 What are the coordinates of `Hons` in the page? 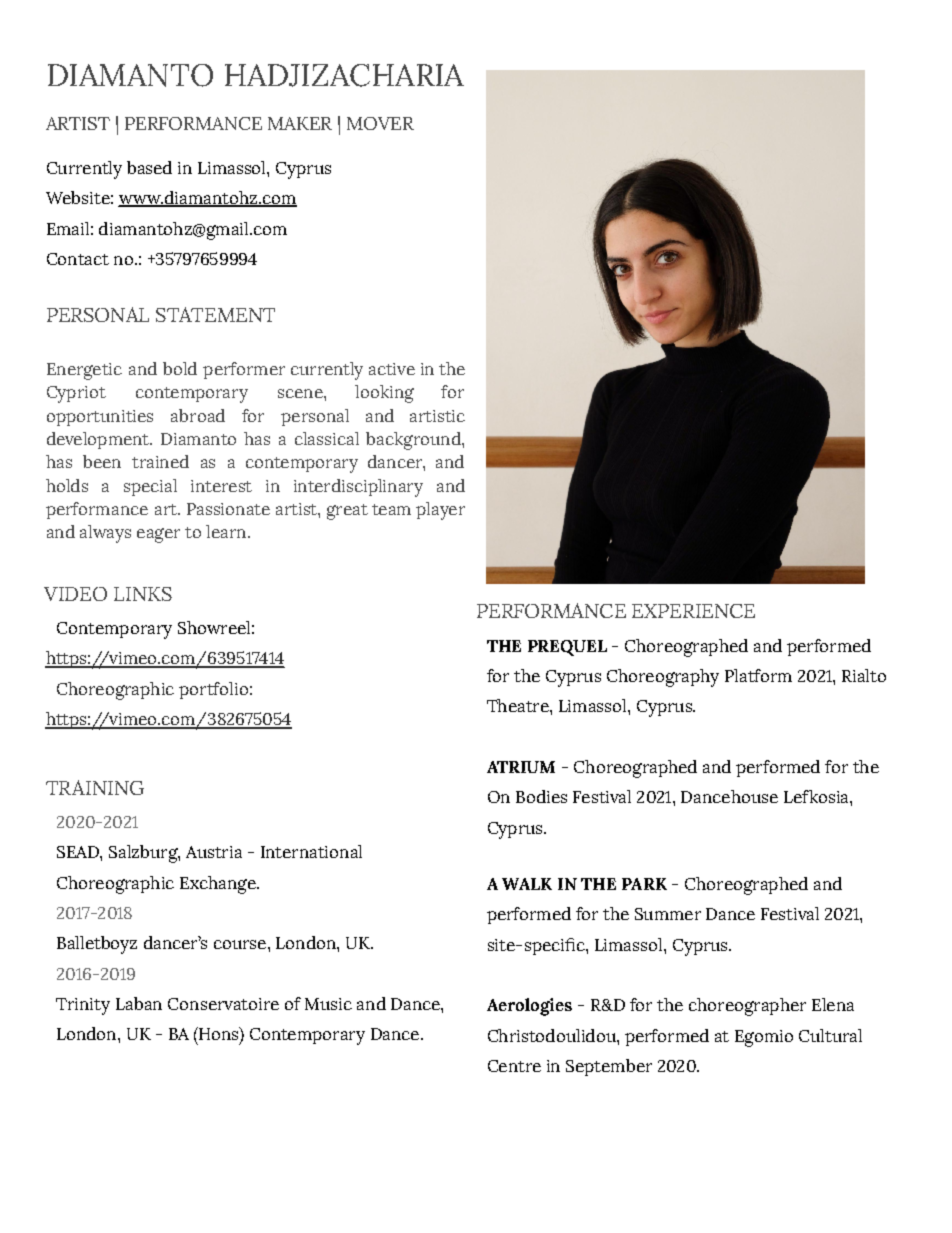 It's located at (219, 1035).
